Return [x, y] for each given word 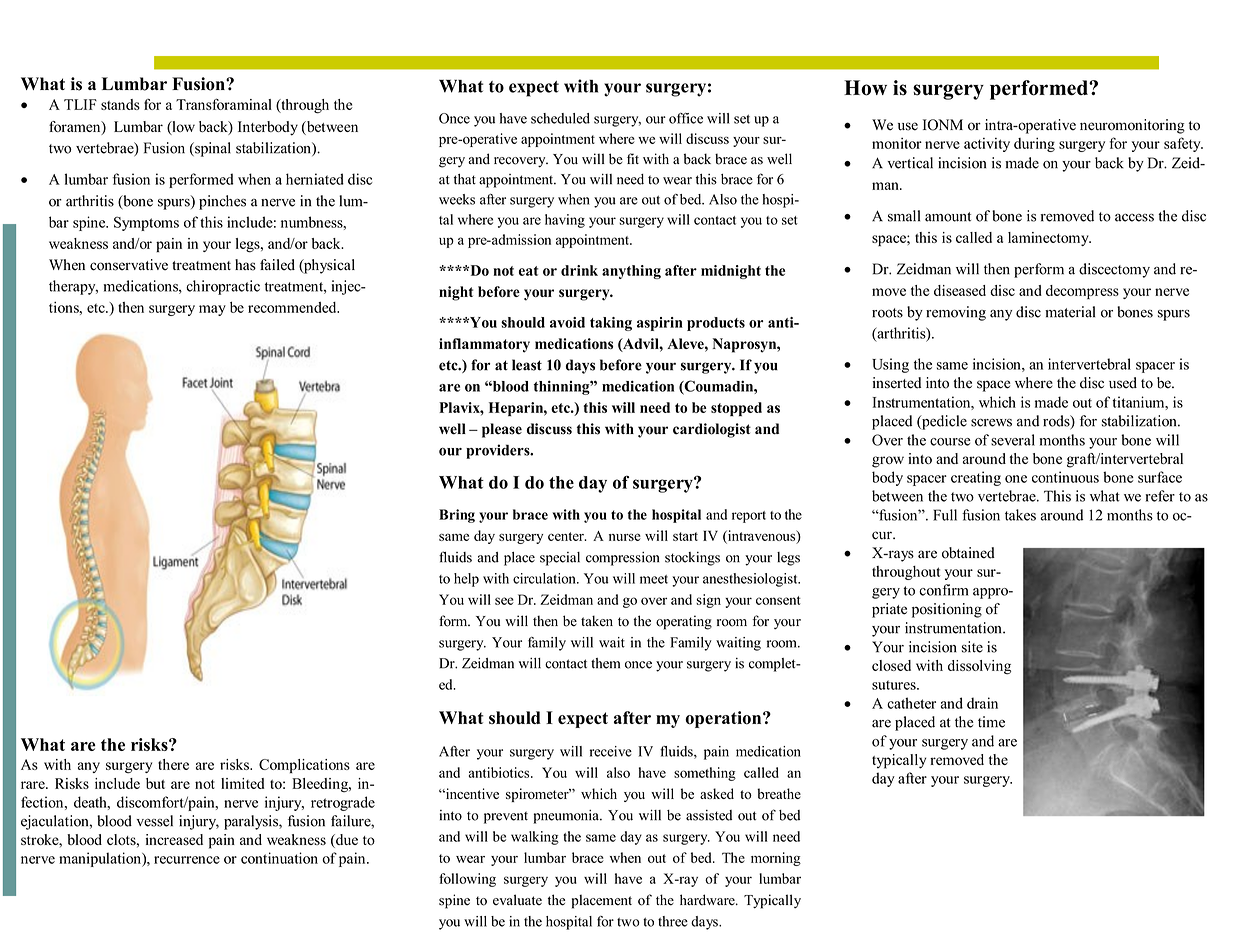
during [1034, 144]
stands [120, 104]
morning [776, 859]
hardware [708, 900]
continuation [279, 858]
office [686, 118]
